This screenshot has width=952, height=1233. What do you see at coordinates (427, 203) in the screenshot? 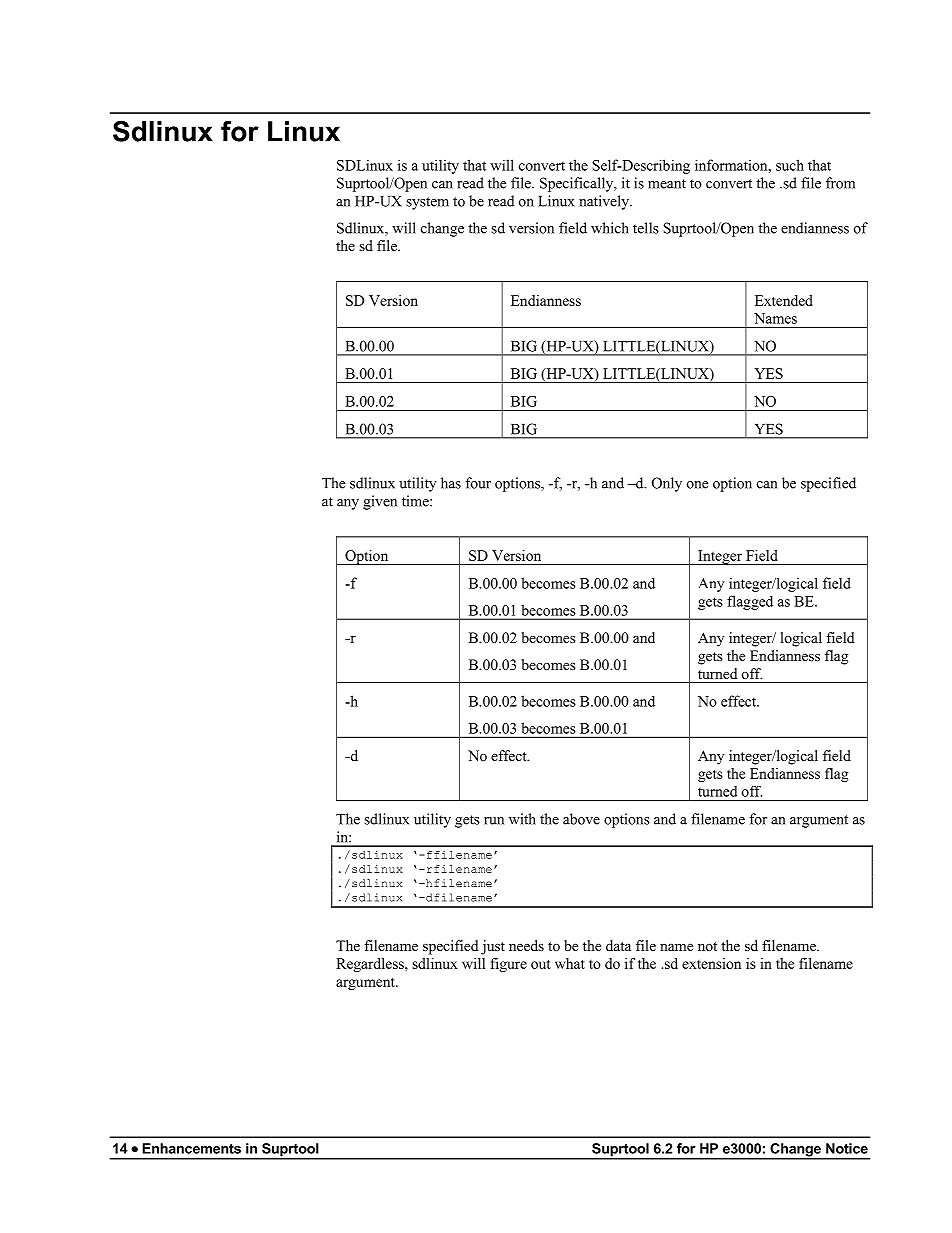
I see `system` at bounding box center [427, 203].
